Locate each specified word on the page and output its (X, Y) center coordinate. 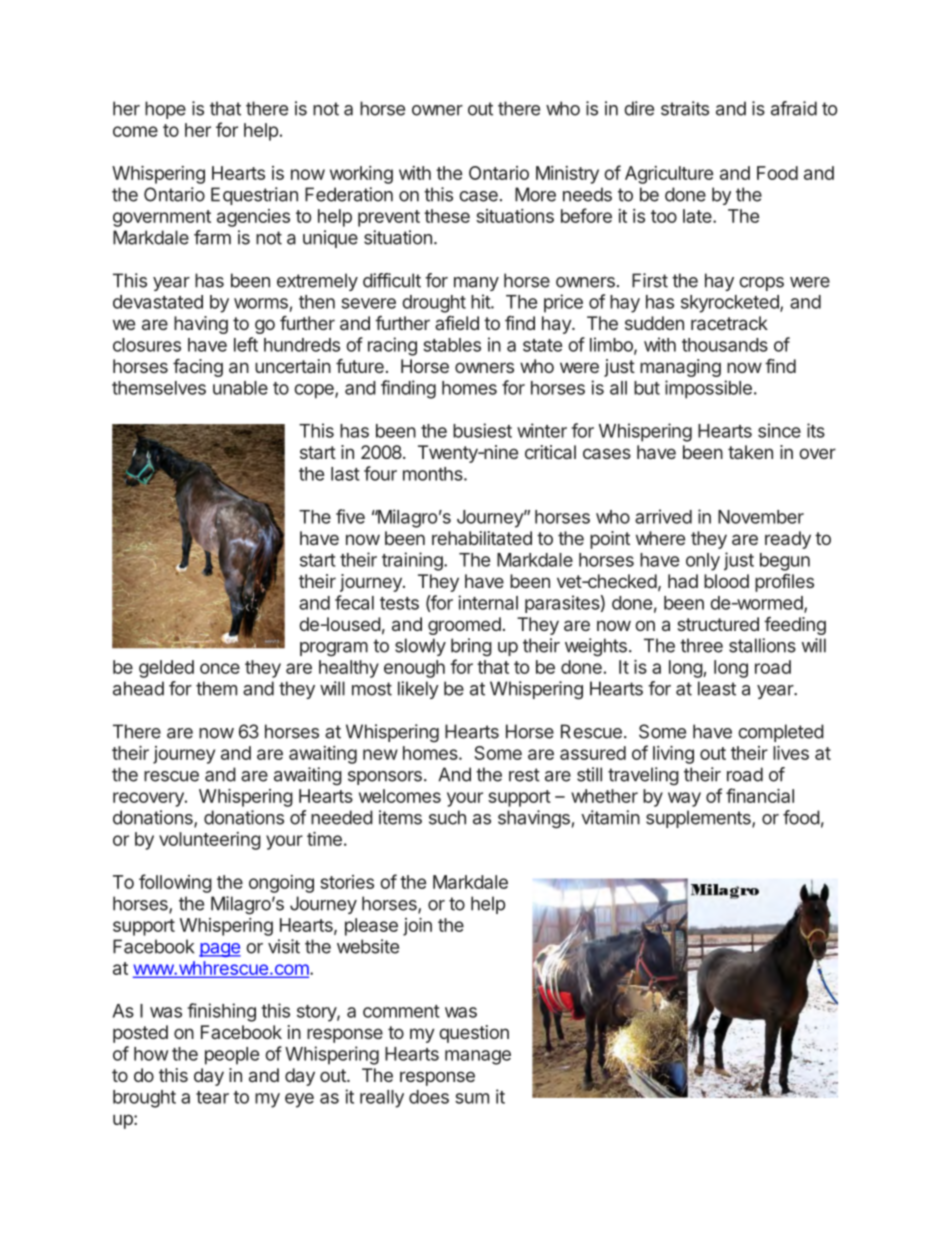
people (232, 1056)
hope (165, 110)
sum (472, 1098)
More (535, 194)
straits (685, 108)
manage (478, 1057)
